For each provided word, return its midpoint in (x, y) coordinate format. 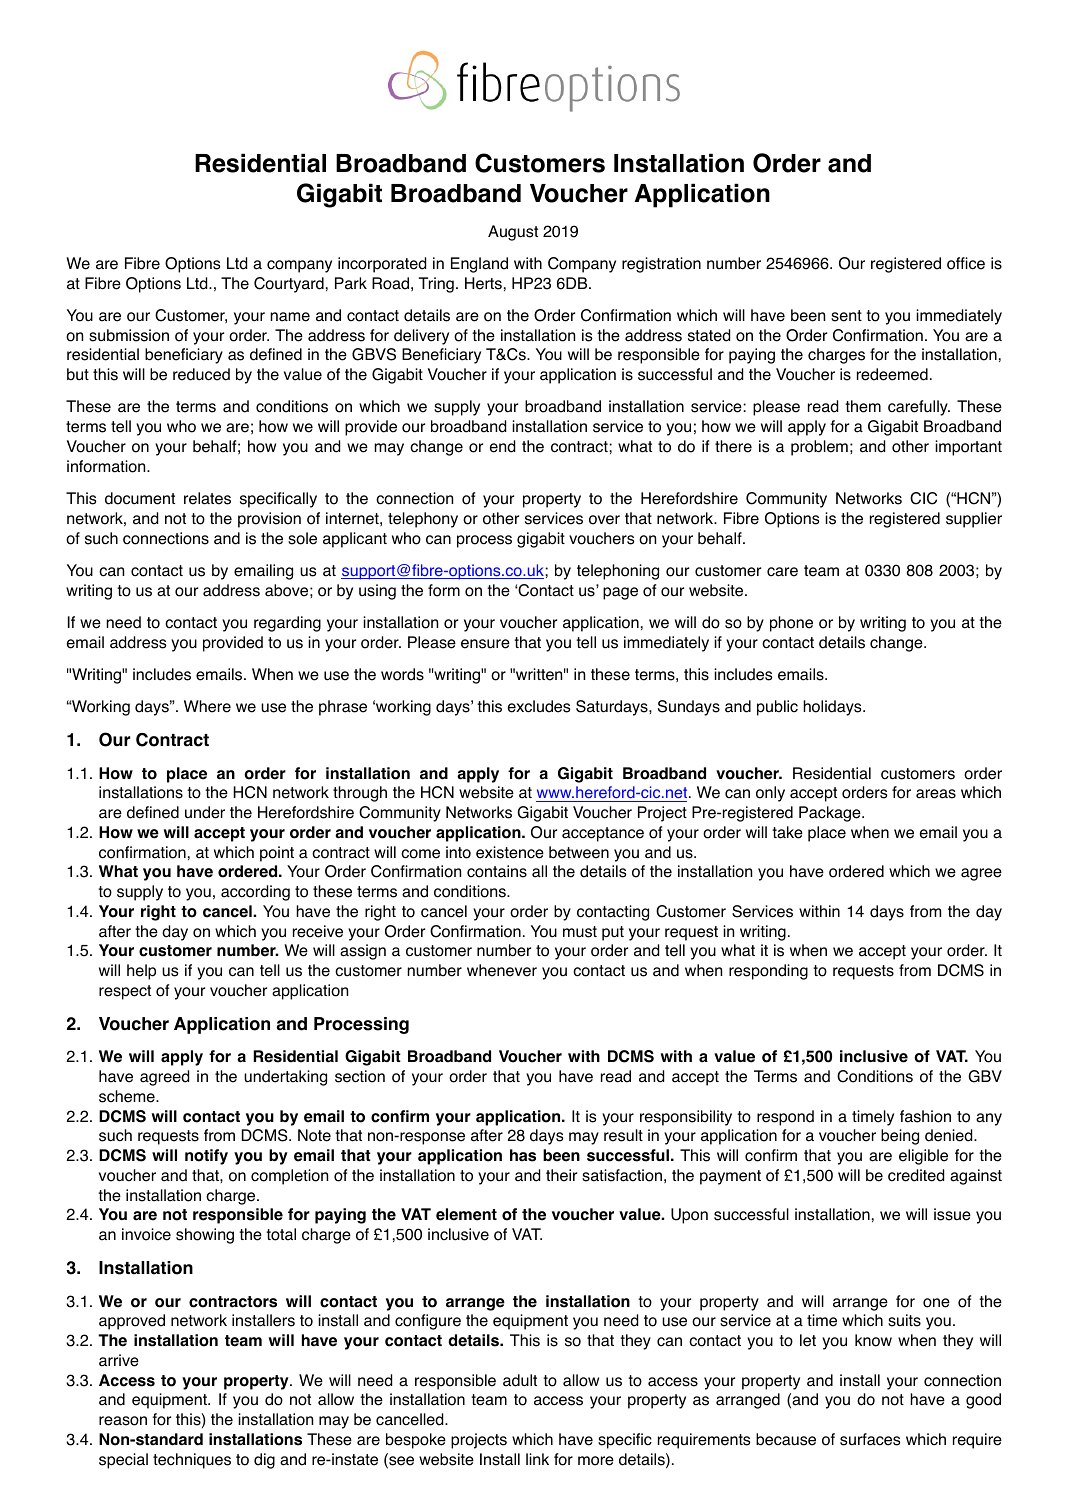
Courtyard (289, 285)
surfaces (870, 1439)
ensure (485, 644)
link (537, 1459)
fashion (925, 1116)
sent (846, 316)
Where (207, 706)
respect (125, 992)
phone (791, 624)
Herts (483, 283)
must (580, 932)
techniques (192, 1461)
